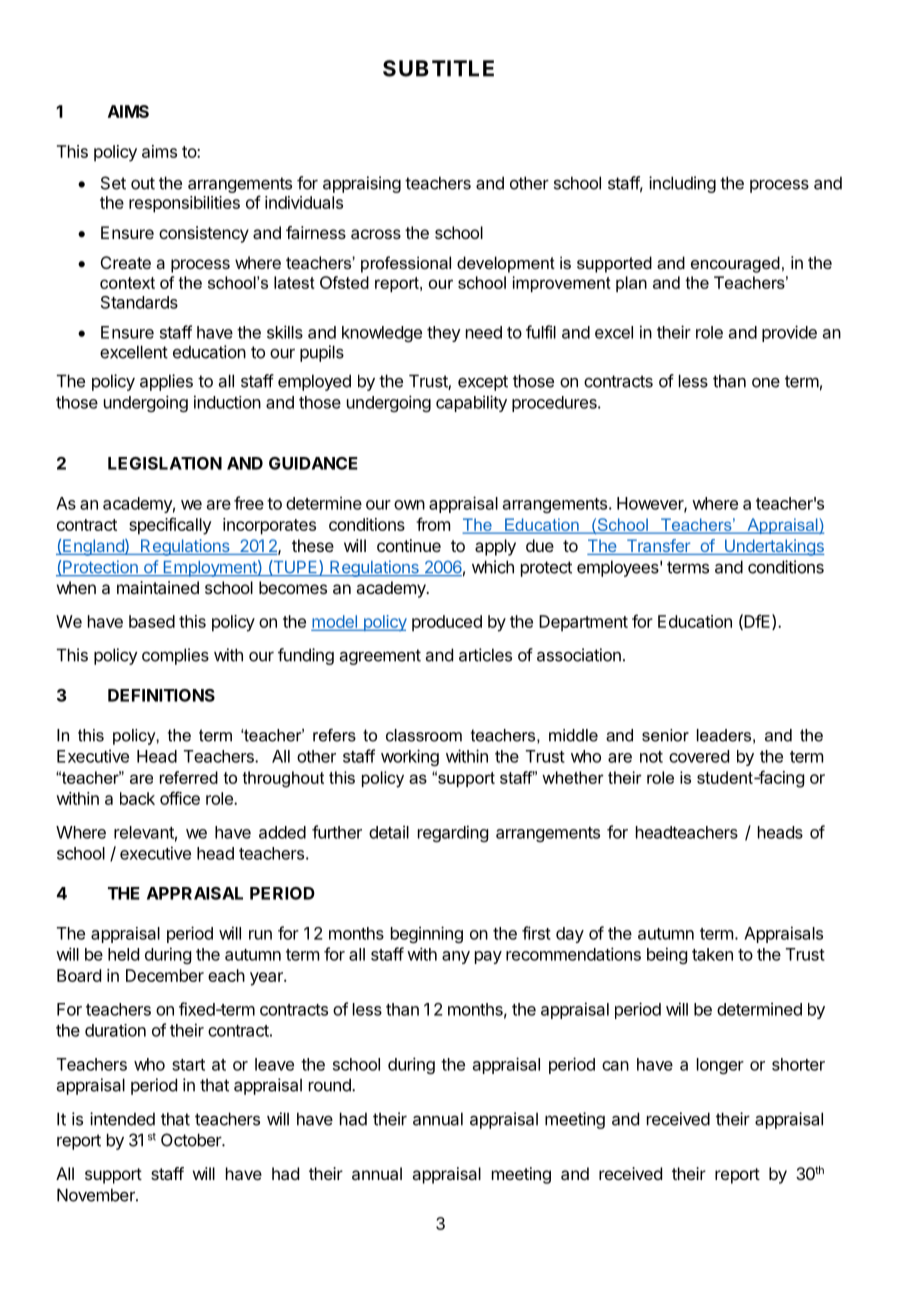 Image resolution: width=924 pixels, height=1308 pixels. I want to click on held, so click(123, 954).
